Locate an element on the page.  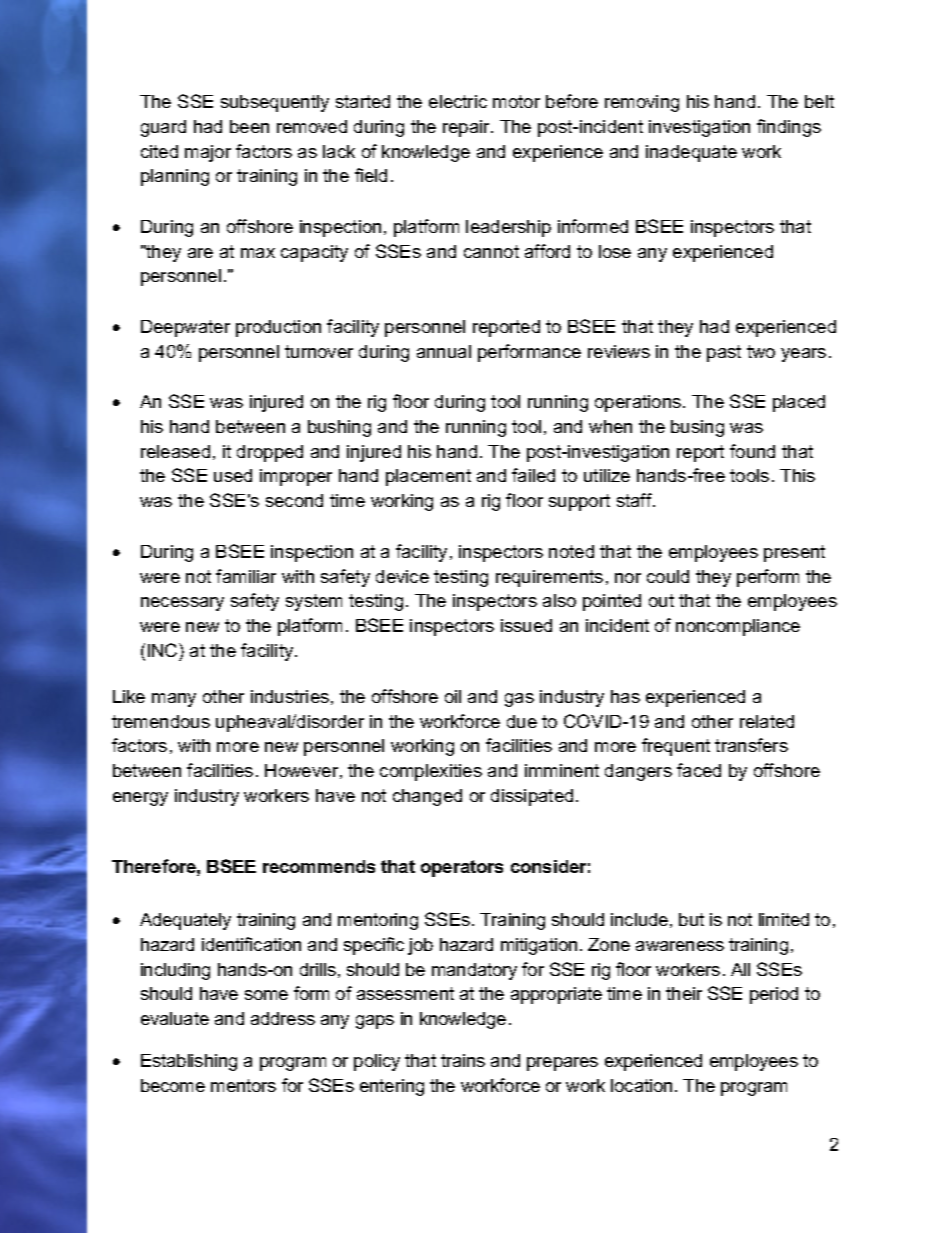
trains is located at coordinates (463, 1060).
